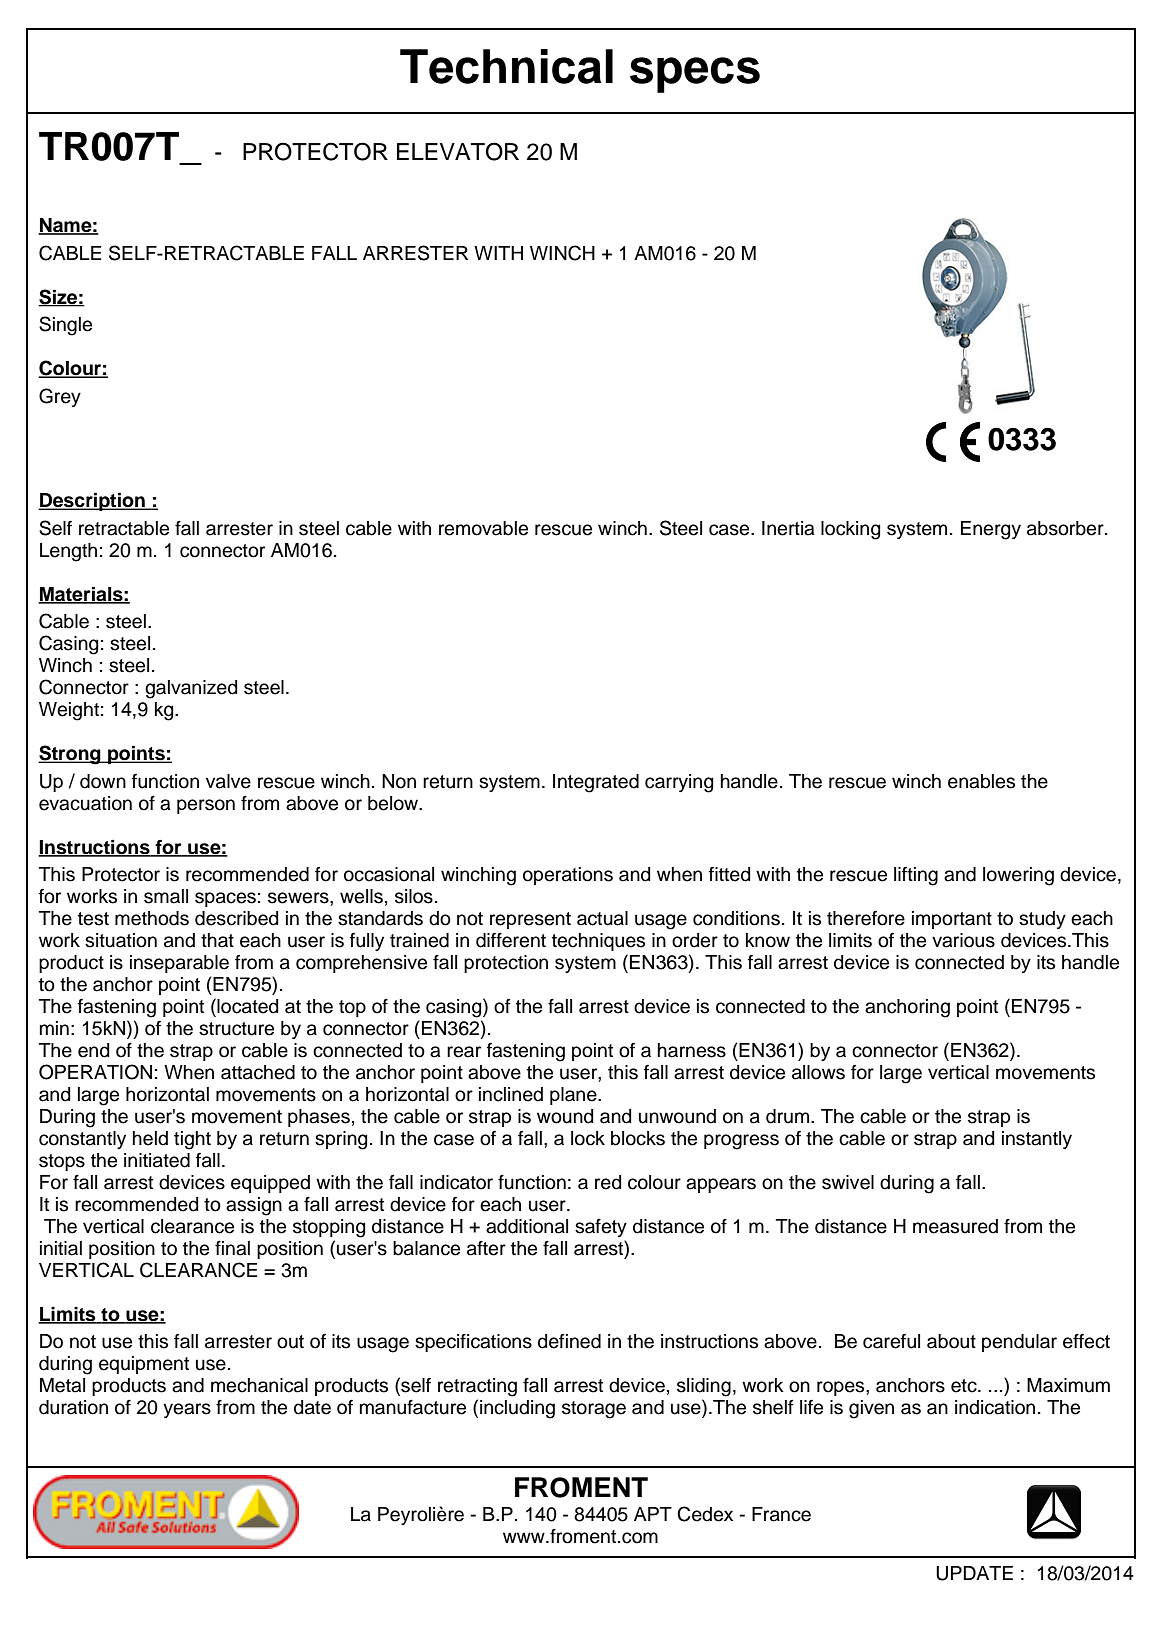 This document has height=1644, width=1161. Describe the element at coordinates (981, 781) in the document. I see `enables` at that location.
